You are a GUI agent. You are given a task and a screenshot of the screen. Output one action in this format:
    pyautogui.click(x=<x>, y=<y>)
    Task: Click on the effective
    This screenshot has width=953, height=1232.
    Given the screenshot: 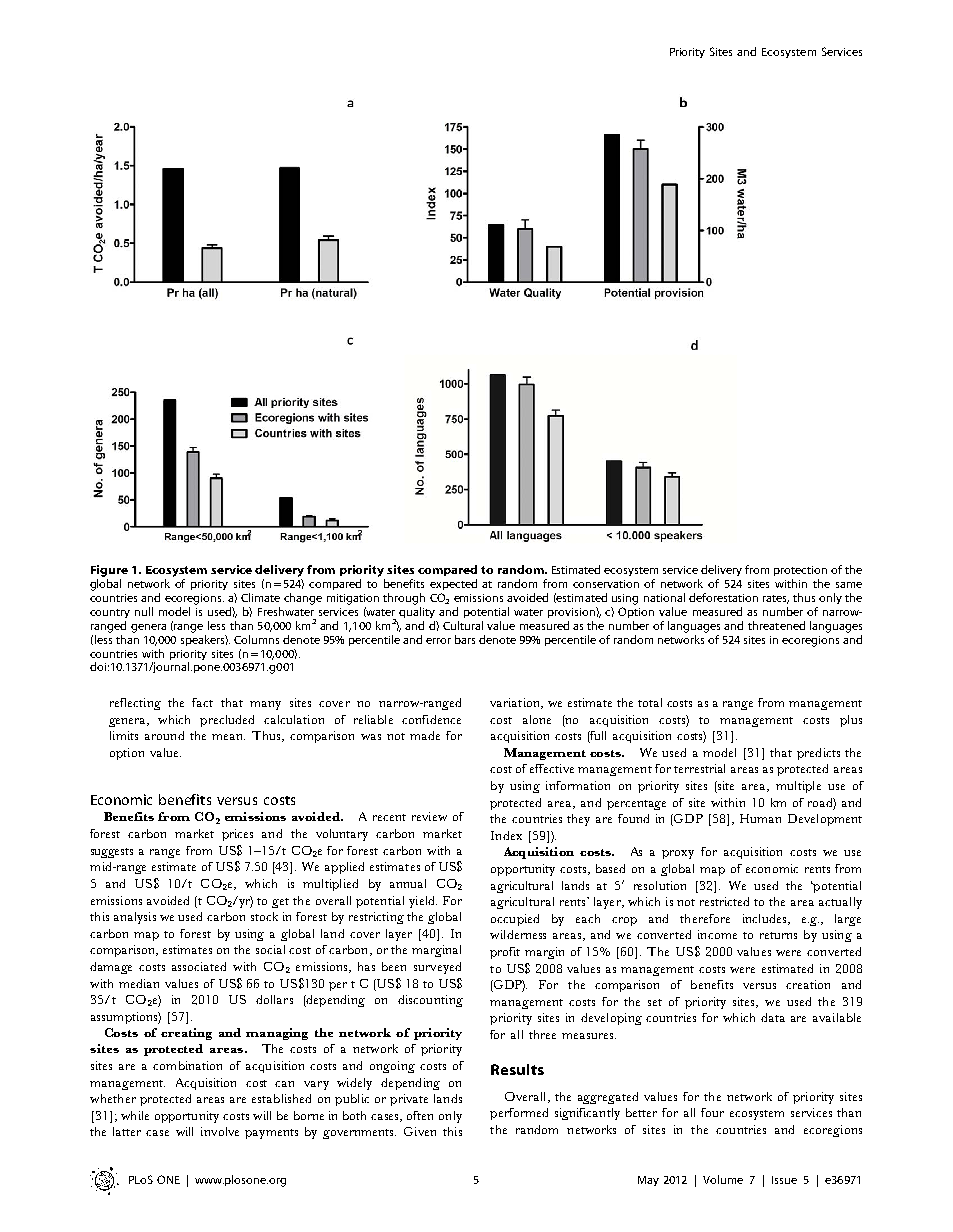 What is the action you would take?
    pyautogui.click(x=552, y=768)
